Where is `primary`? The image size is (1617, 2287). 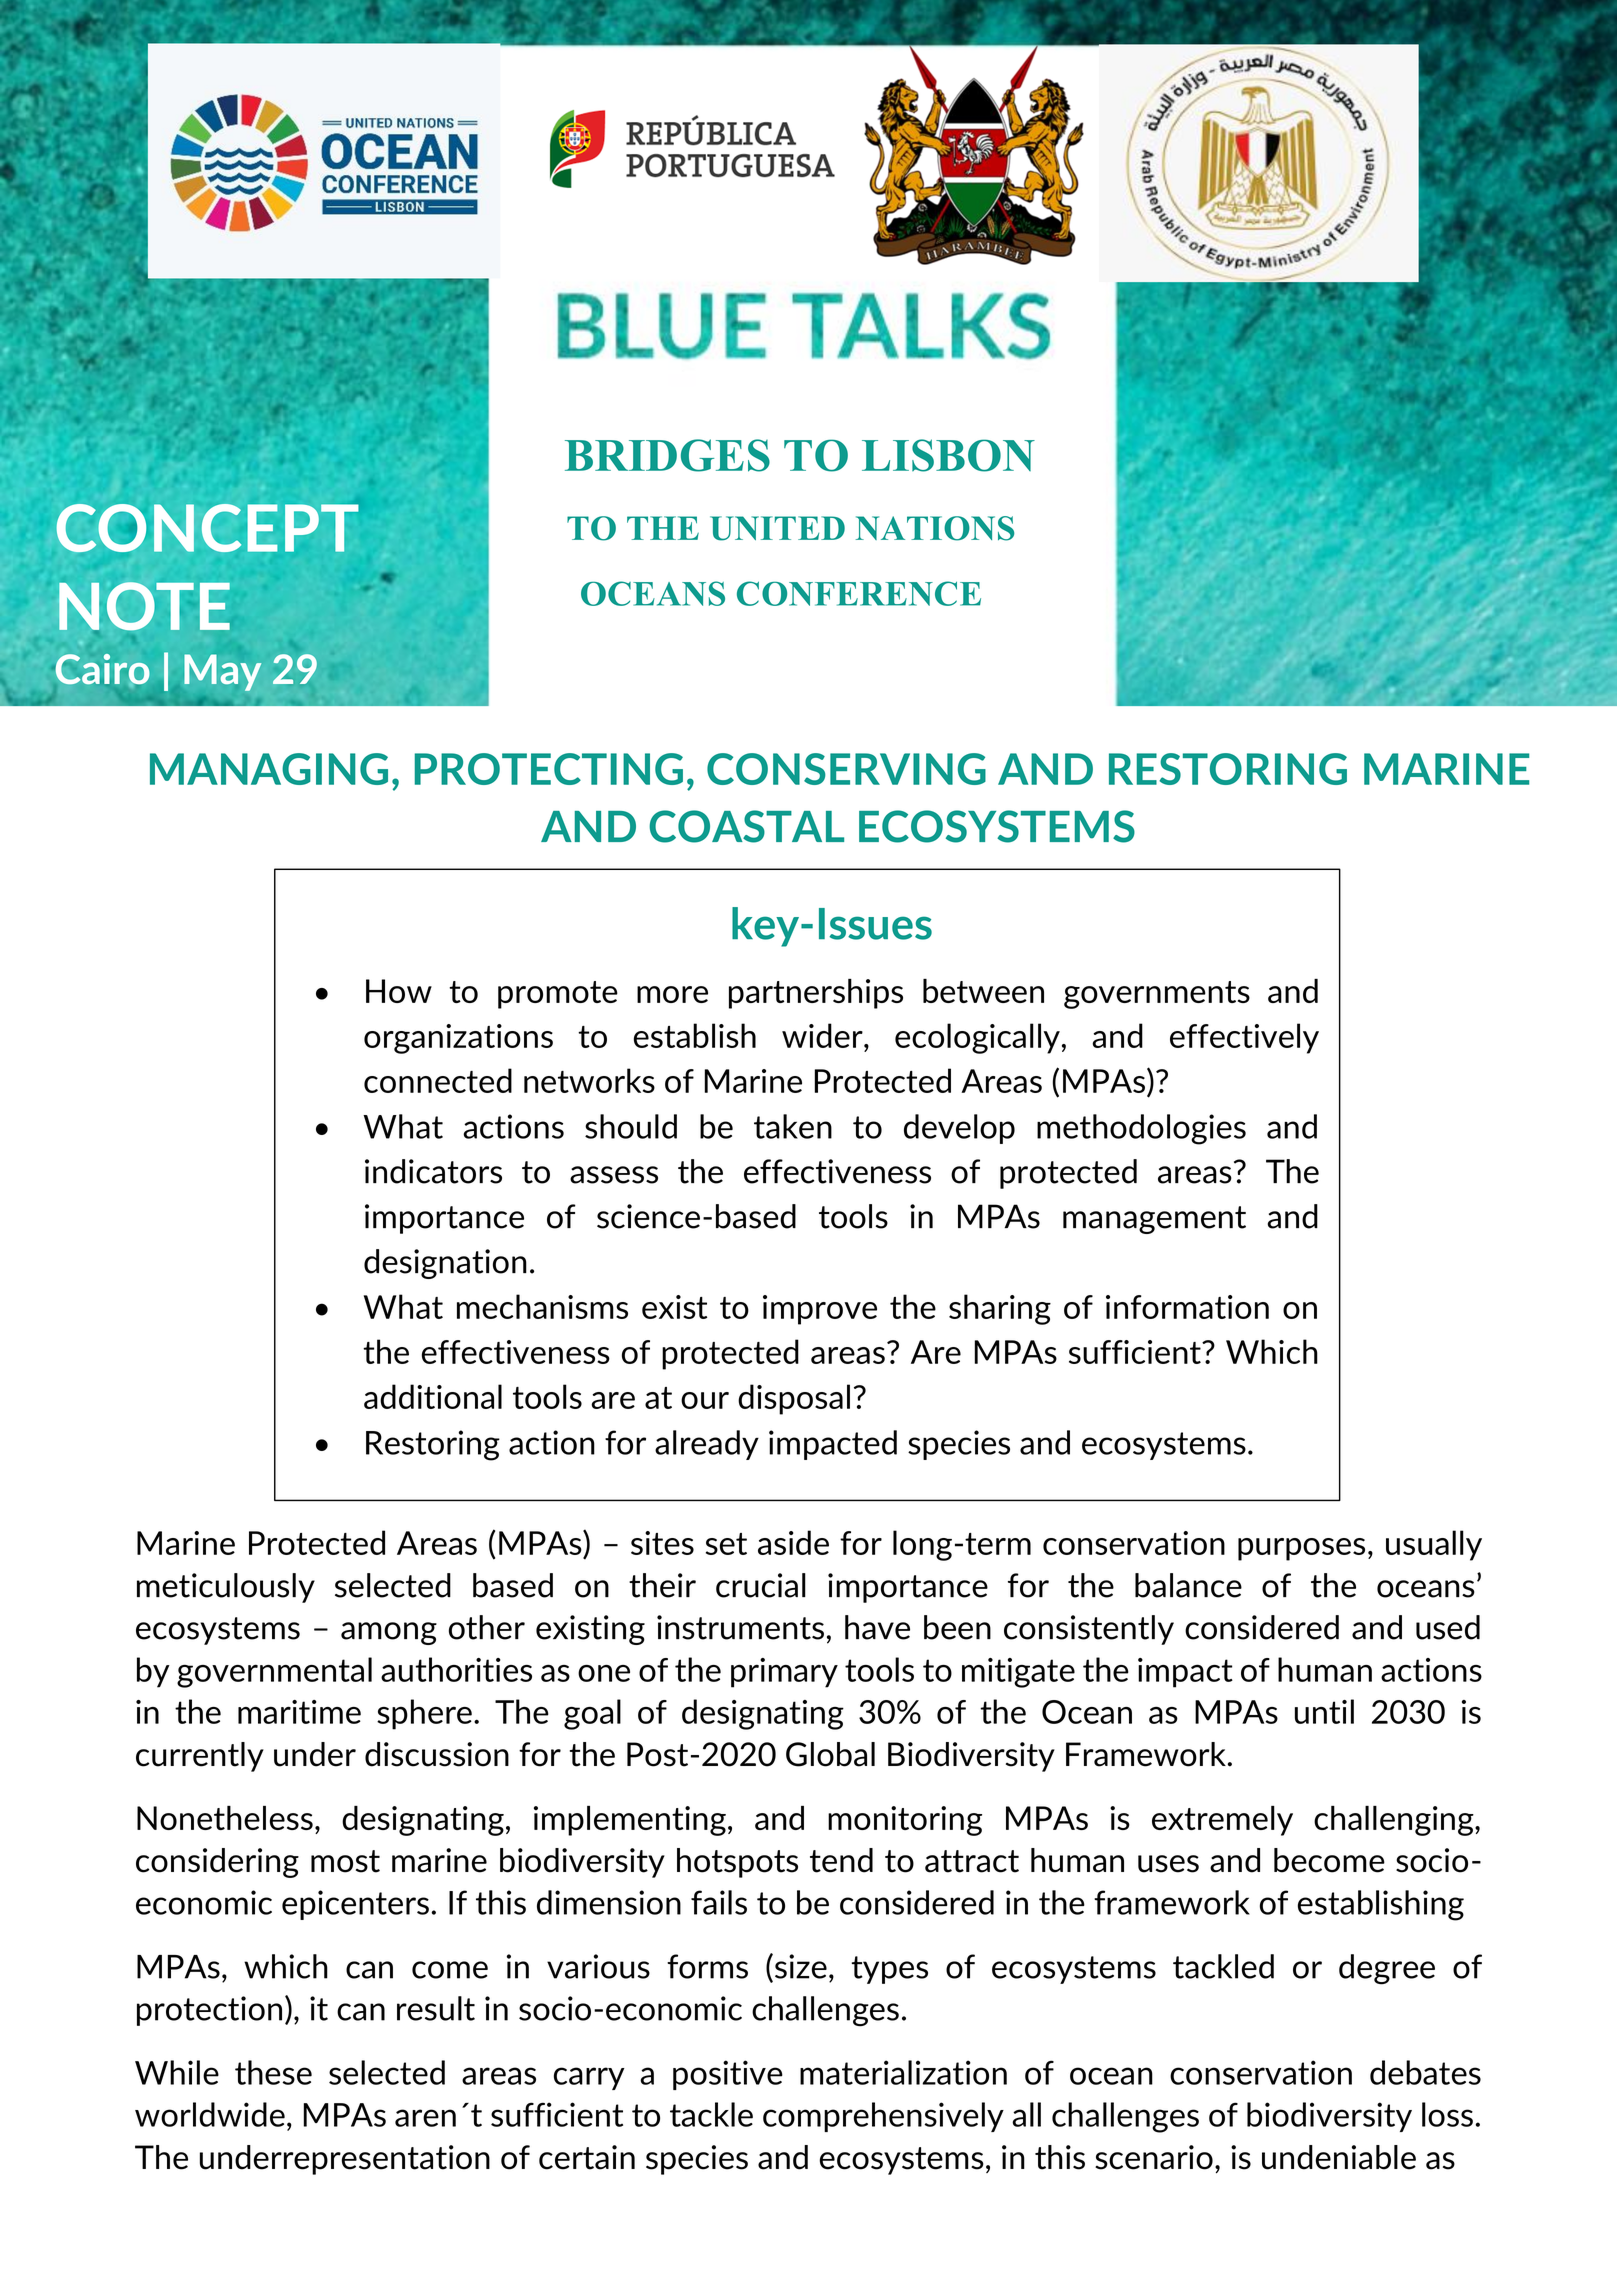 primary is located at coordinates (784, 1673).
